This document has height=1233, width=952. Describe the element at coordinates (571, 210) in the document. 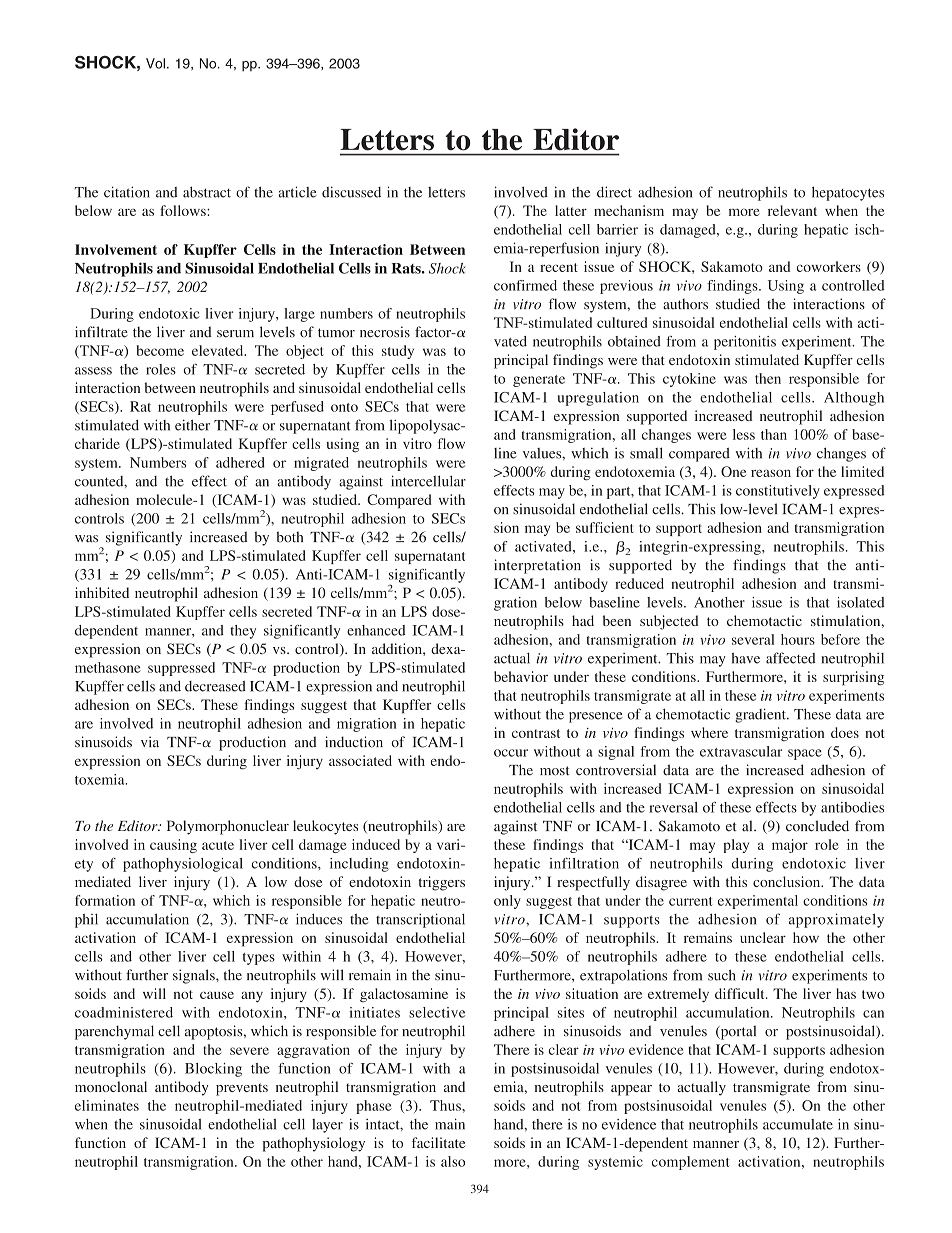

I see `latter` at that location.
